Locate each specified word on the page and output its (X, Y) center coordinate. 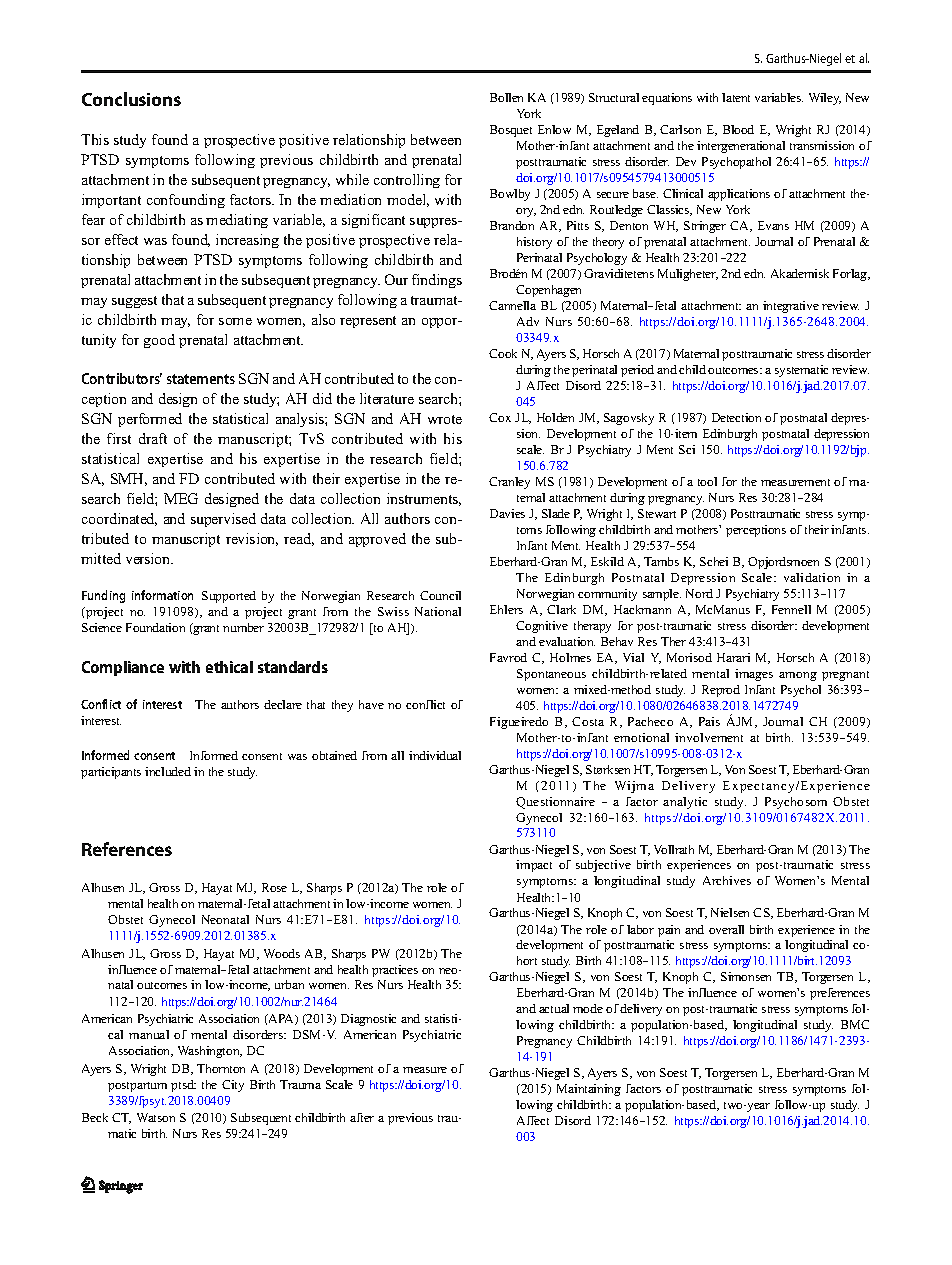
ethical (229, 667)
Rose (274, 887)
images (754, 675)
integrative (791, 307)
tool (707, 481)
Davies (507, 513)
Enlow (554, 129)
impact (534, 866)
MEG (181, 498)
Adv (528, 321)
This (95, 139)
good (159, 341)
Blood (738, 129)
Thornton (221, 1068)
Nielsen (730, 912)
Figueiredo (519, 723)
